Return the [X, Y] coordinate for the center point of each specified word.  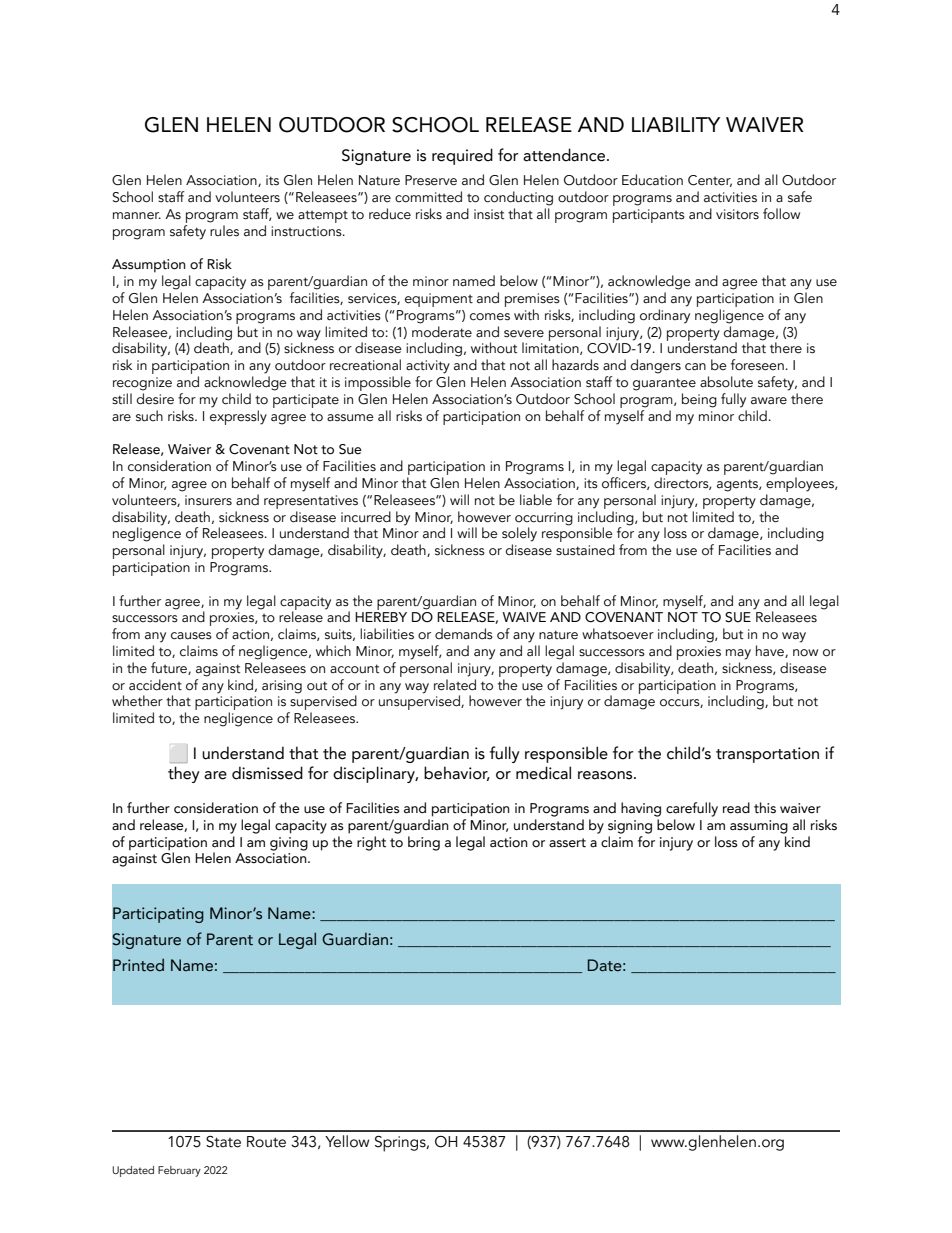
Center [710, 181]
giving [289, 844]
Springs [401, 1144]
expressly [238, 416]
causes [191, 636]
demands [464, 634]
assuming [759, 827]
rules [224, 229]
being [699, 400]
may [738, 654]
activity [428, 367]
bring [424, 843]
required [462, 156]
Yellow [347, 1141]
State [223, 1142]
